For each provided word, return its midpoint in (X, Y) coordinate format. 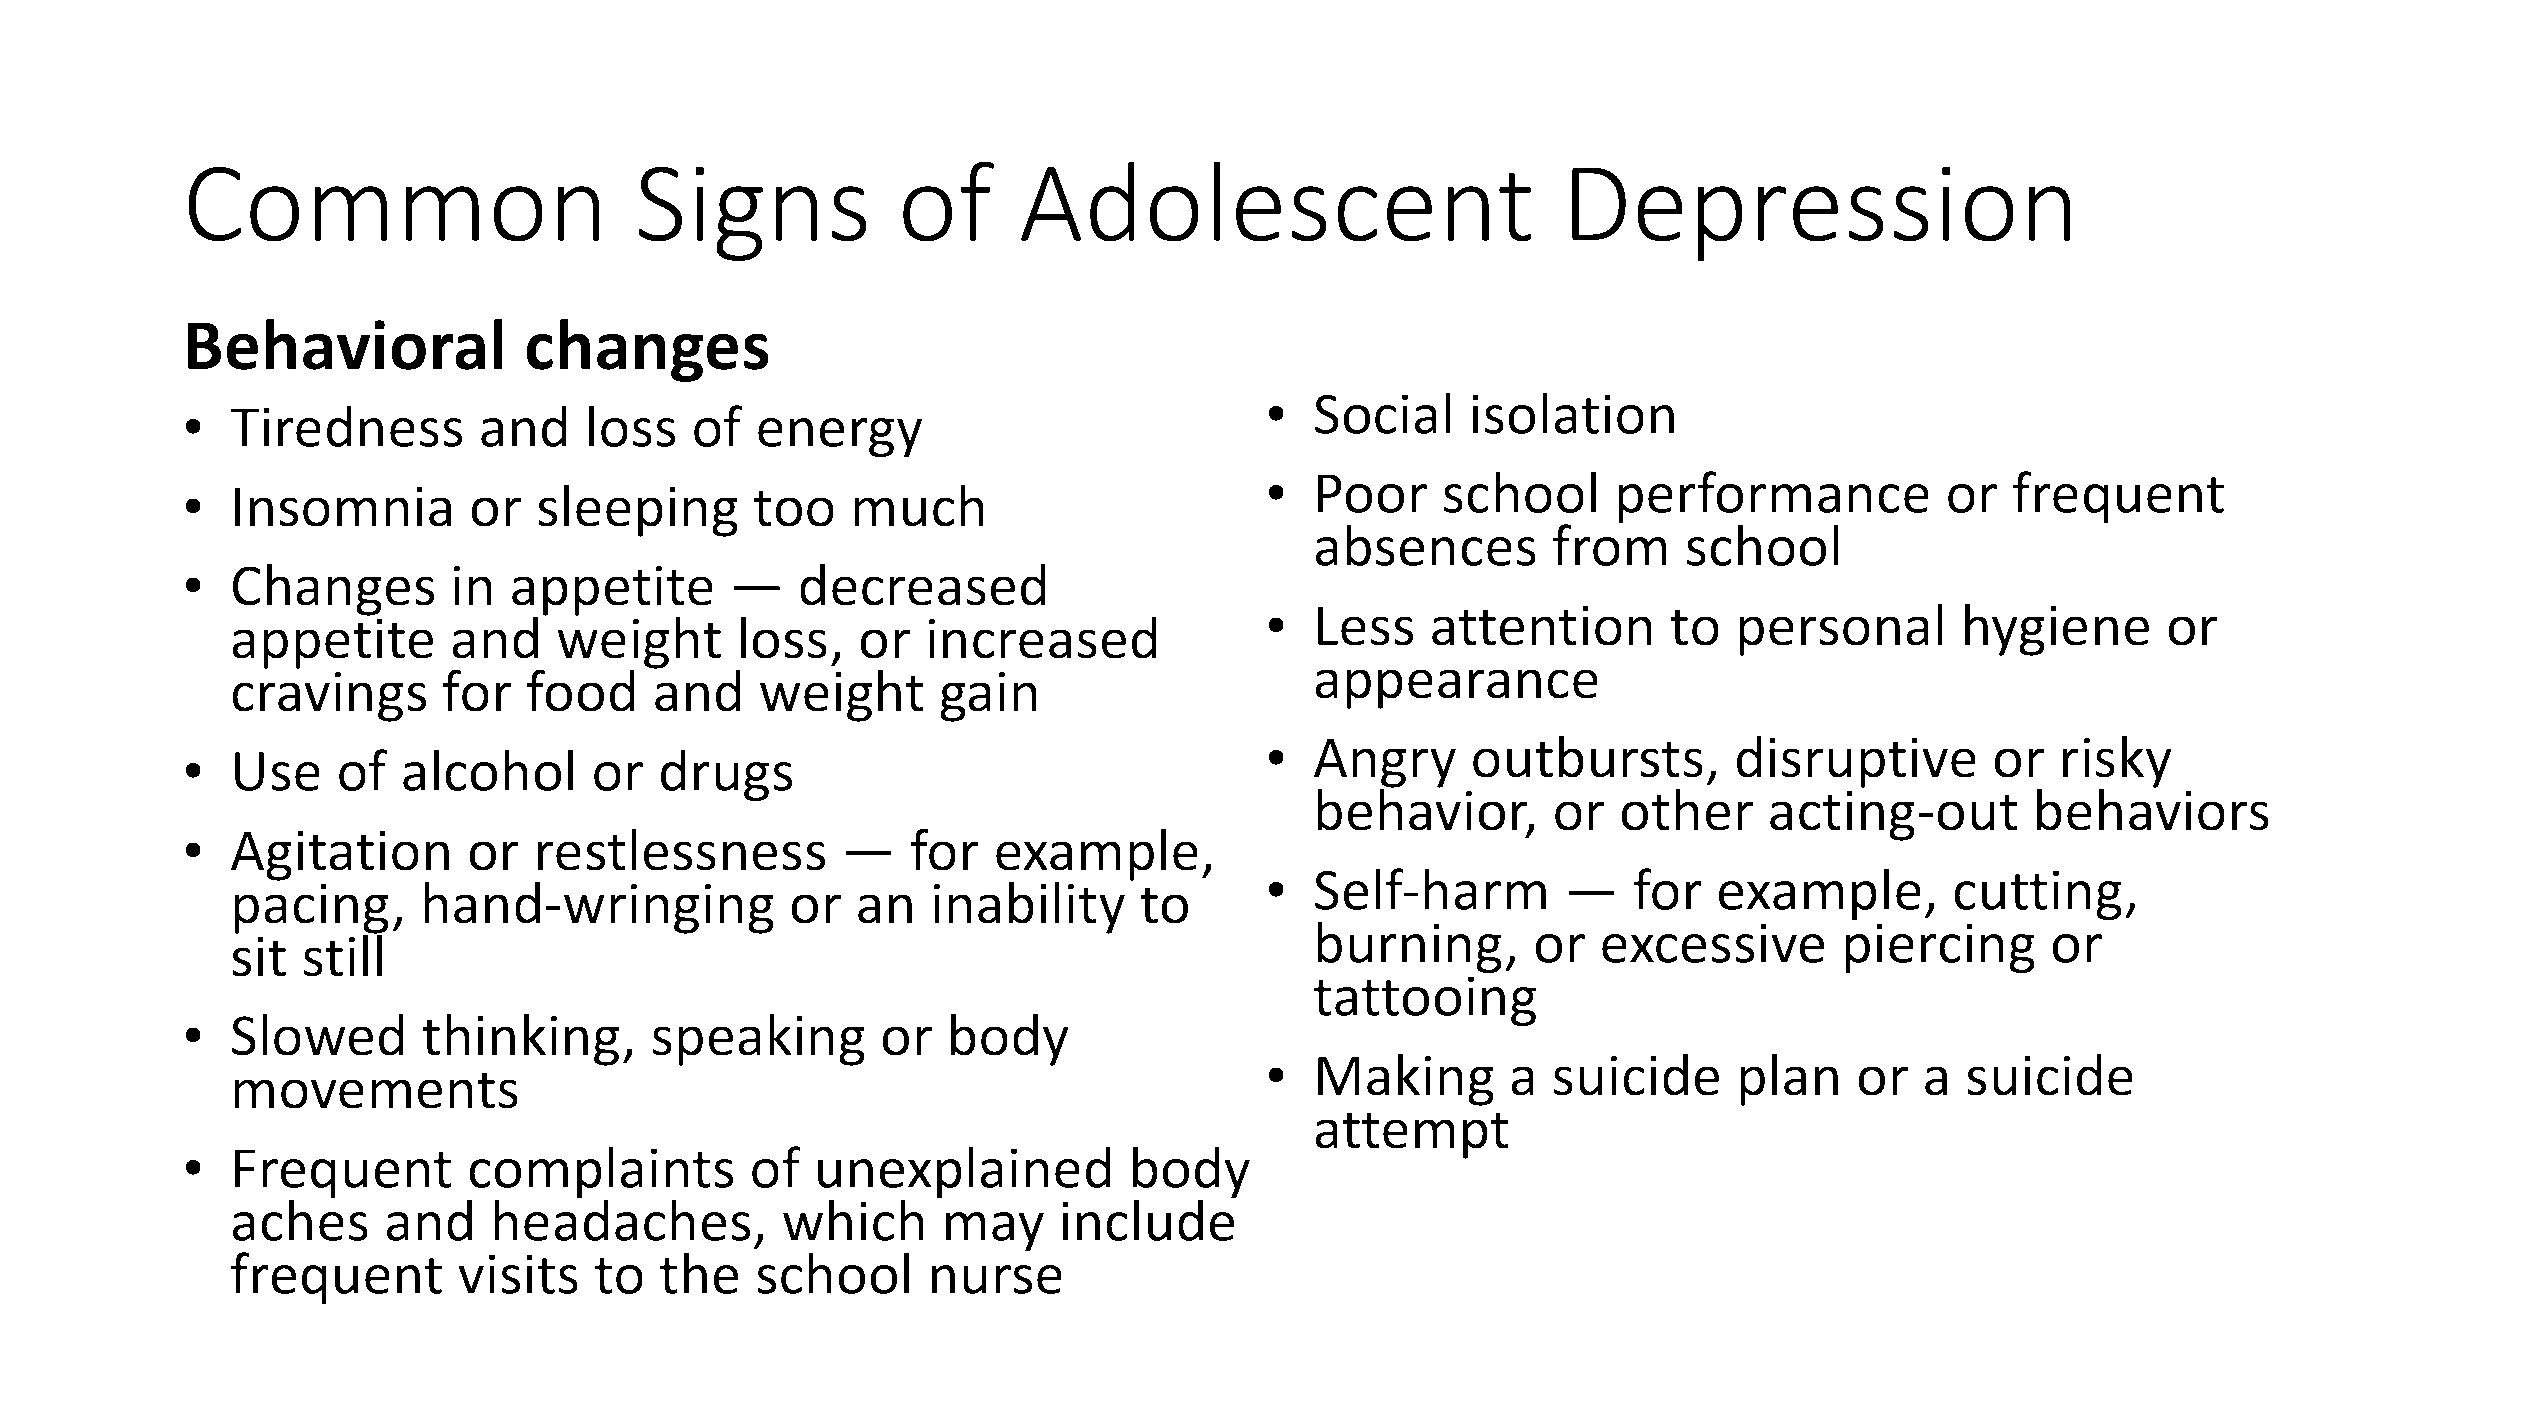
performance (1773, 498)
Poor (1372, 493)
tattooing (1425, 1001)
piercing (1940, 948)
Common (394, 204)
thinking (520, 1040)
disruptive (1856, 762)
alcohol (488, 770)
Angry (1385, 764)
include (1149, 1219)
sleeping (638, 511)
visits (518, 1274)
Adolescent (1276, 201)
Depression (1821, 213)
